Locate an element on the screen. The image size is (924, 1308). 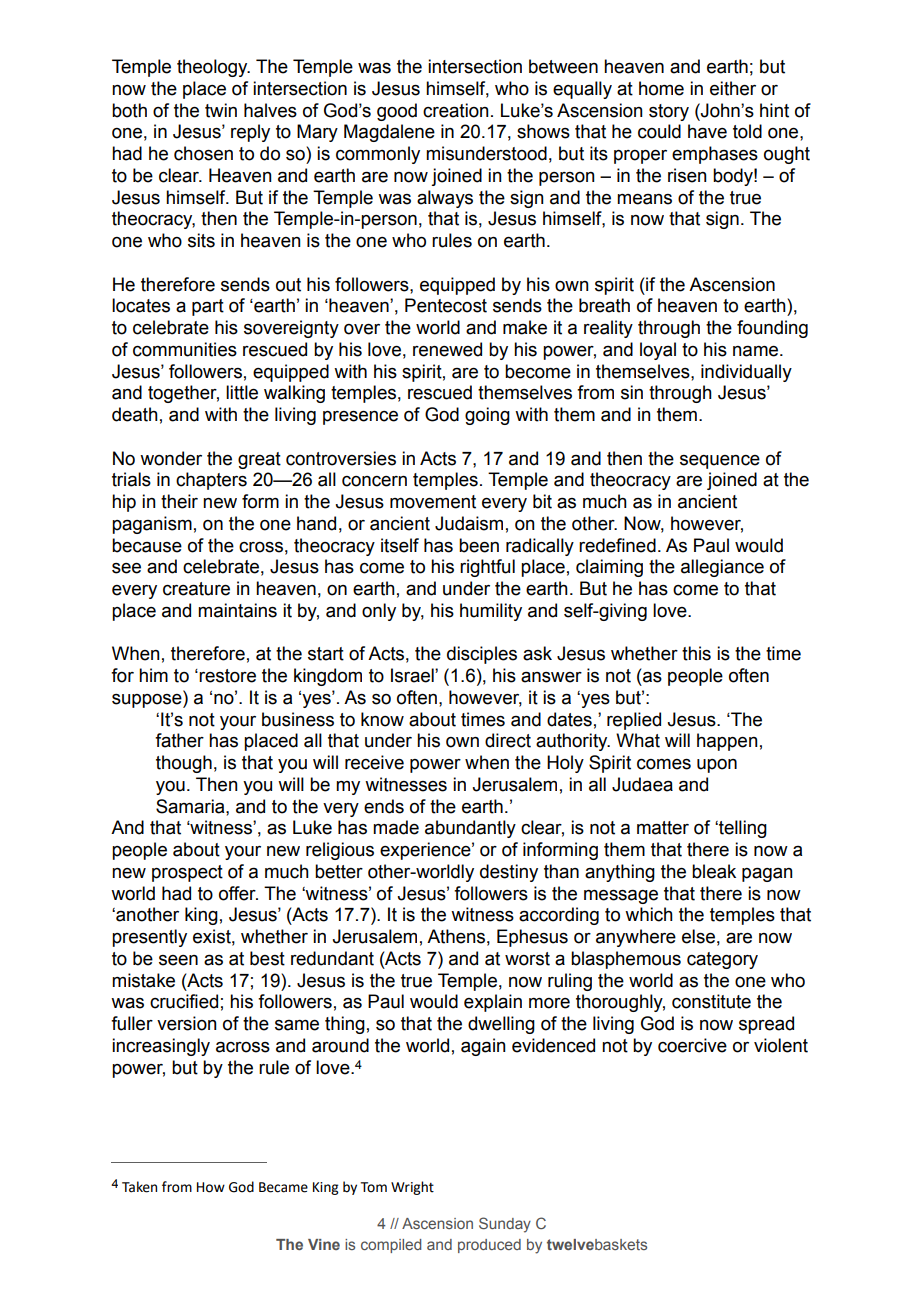
this is located at coordinates (696, 653).
